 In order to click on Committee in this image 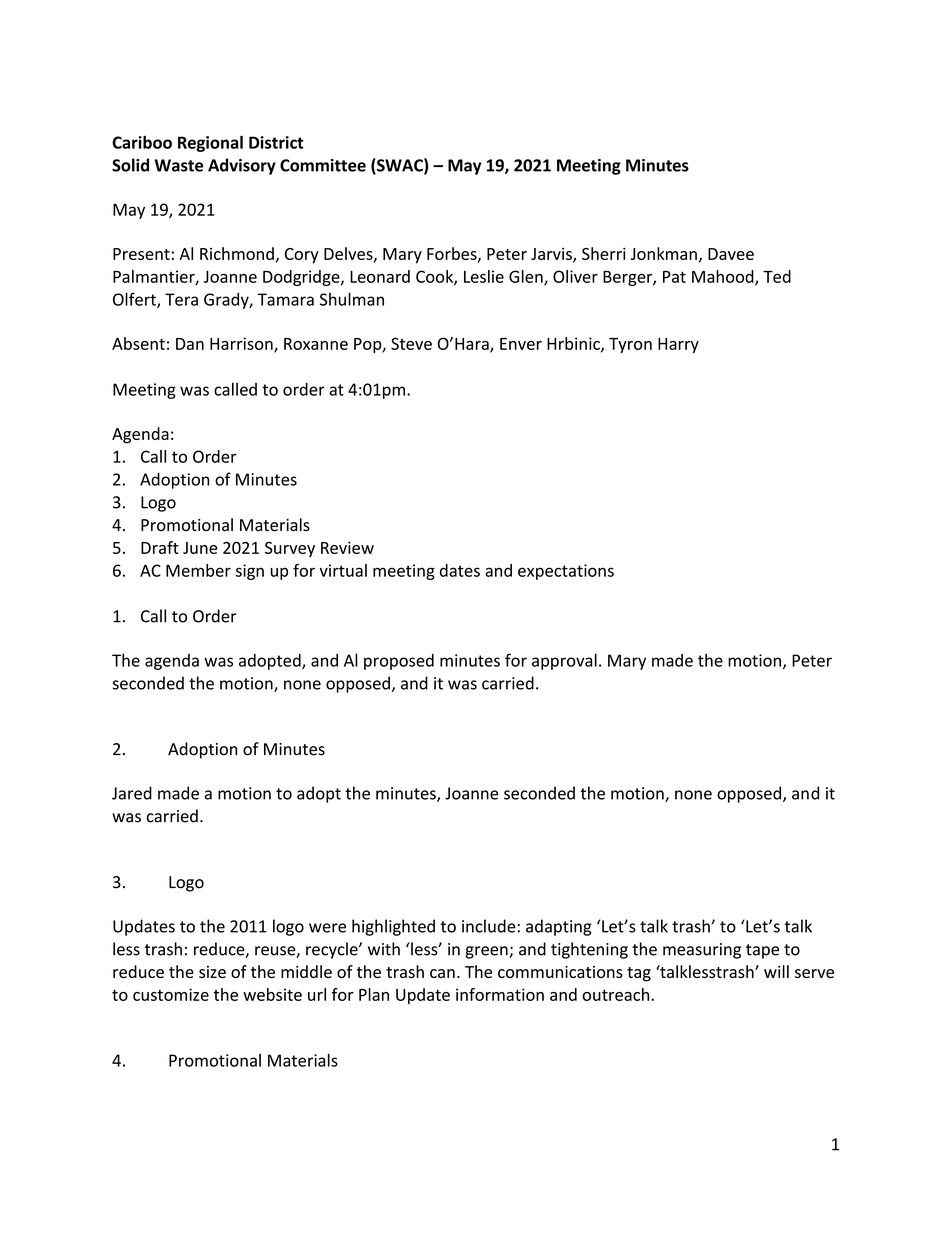, I will do `click(323, 165)`.
